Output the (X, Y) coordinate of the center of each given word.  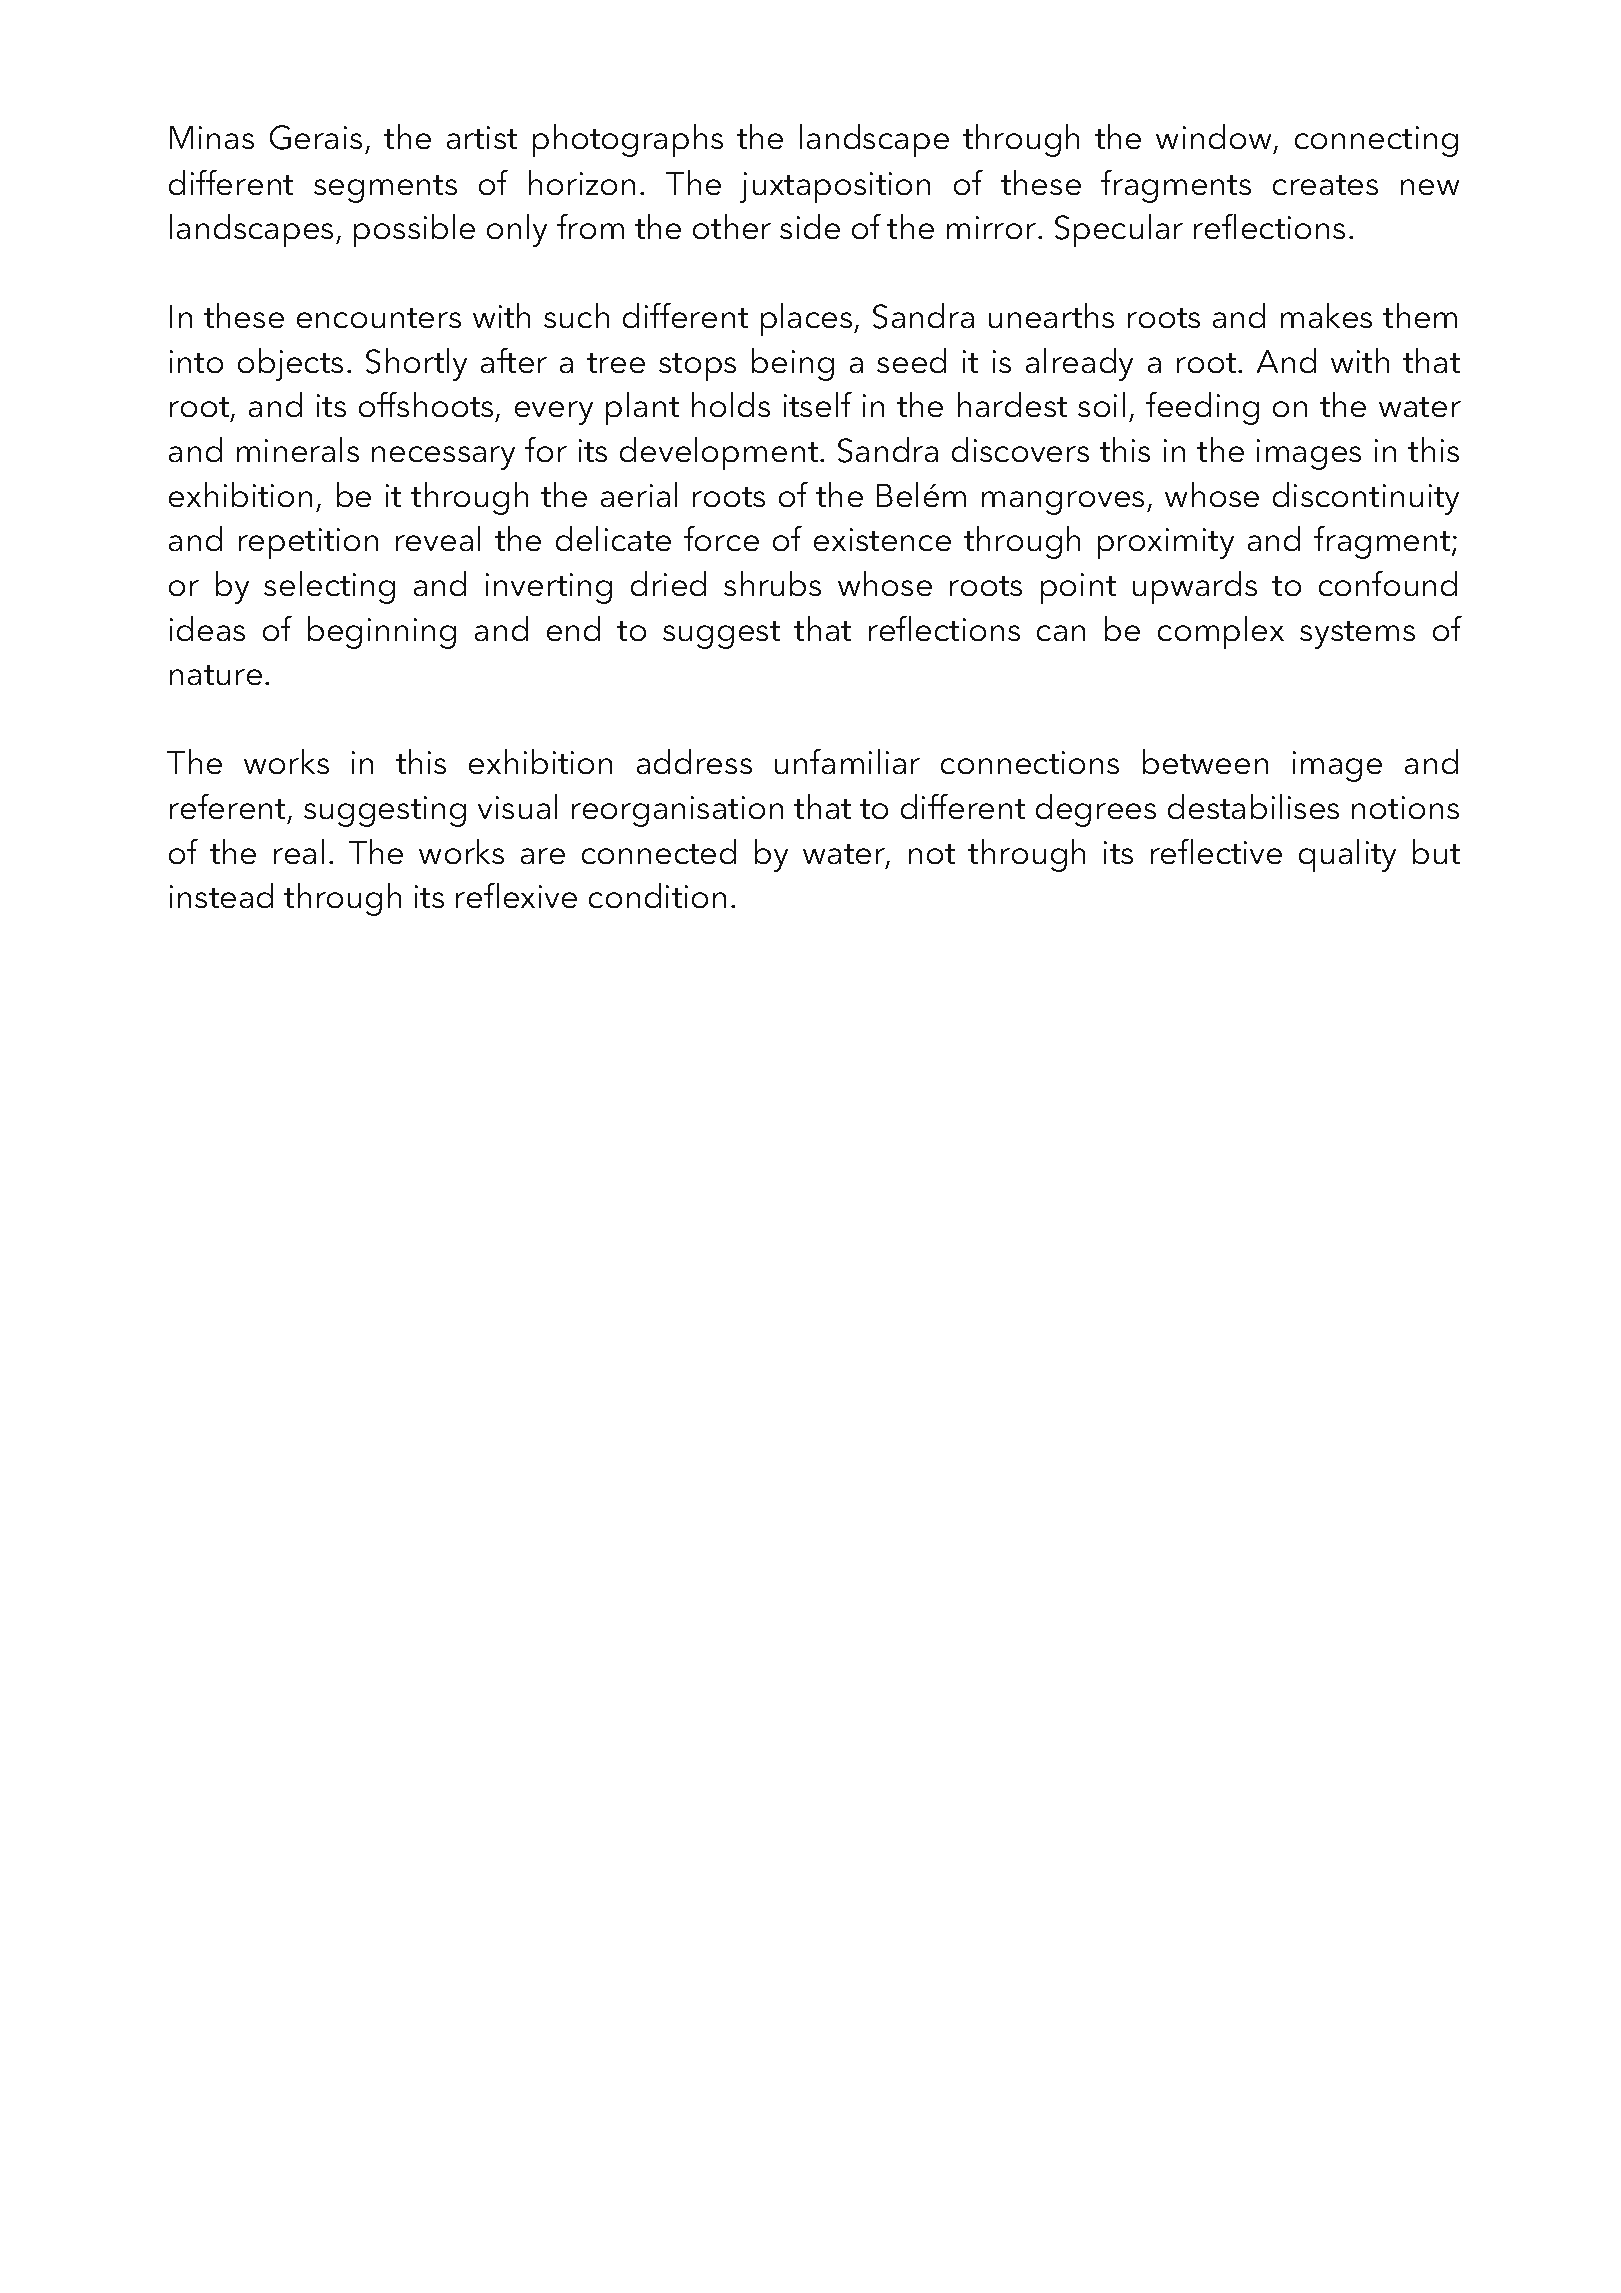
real (299, 851)
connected (659, 851)
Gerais (316, 137)
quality (1347, 855)
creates (1325, 185)
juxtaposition (835, 187)
